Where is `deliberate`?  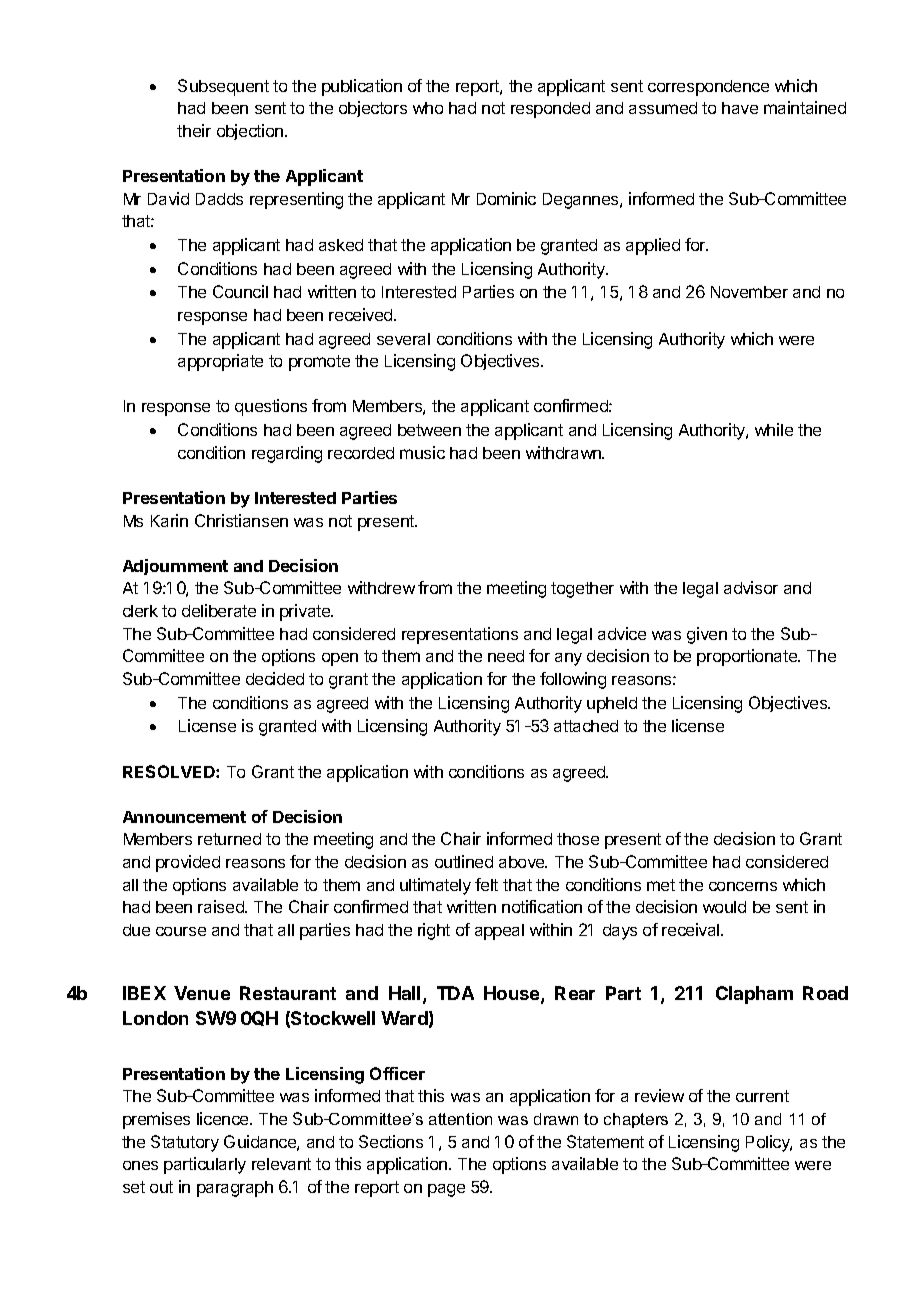 deliberate is located at coordinates (219, 610).
